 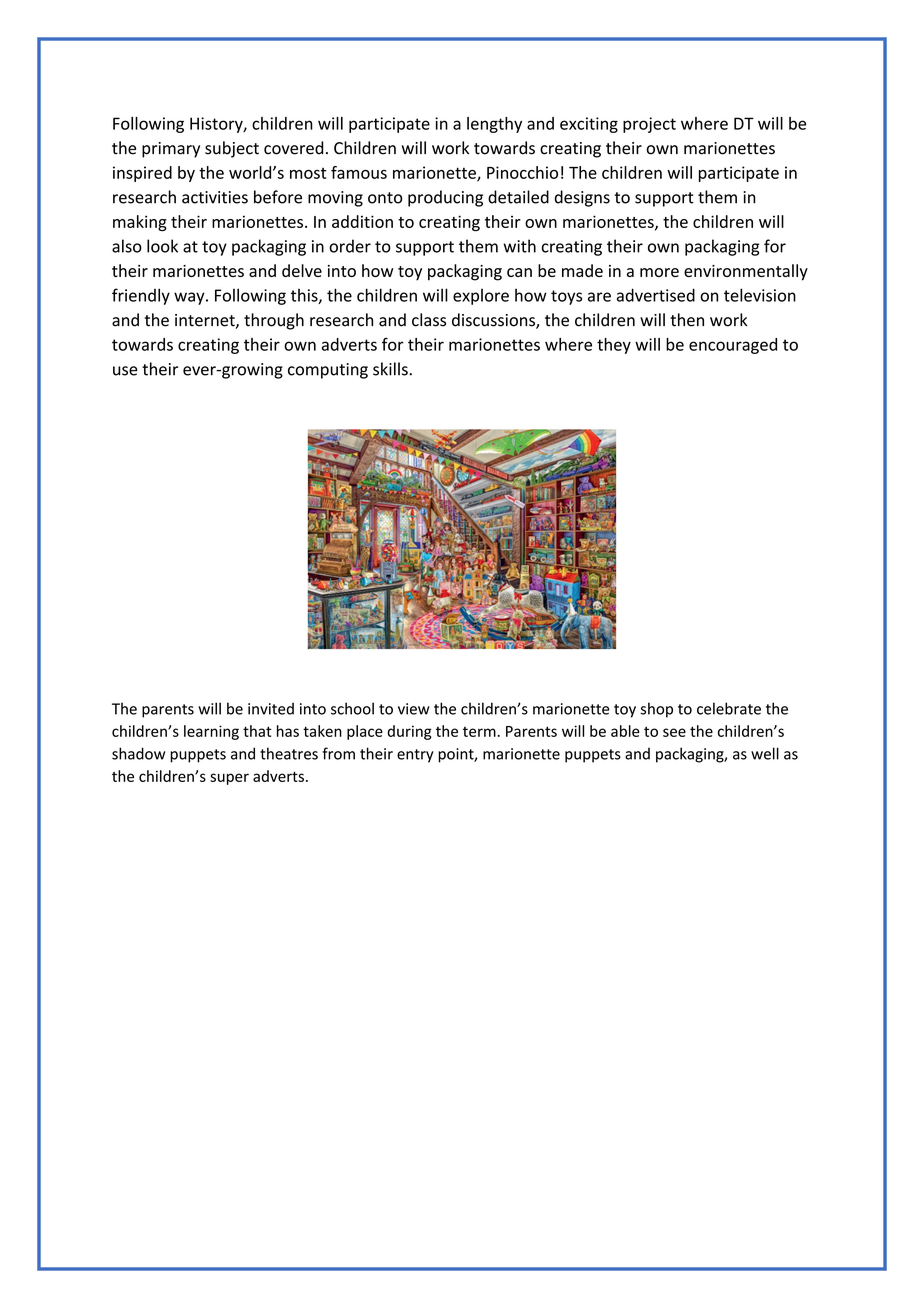 What do you see at coordinates (649, 125) in the screenshot?
I see `project` at bounding box center [649, 125].
